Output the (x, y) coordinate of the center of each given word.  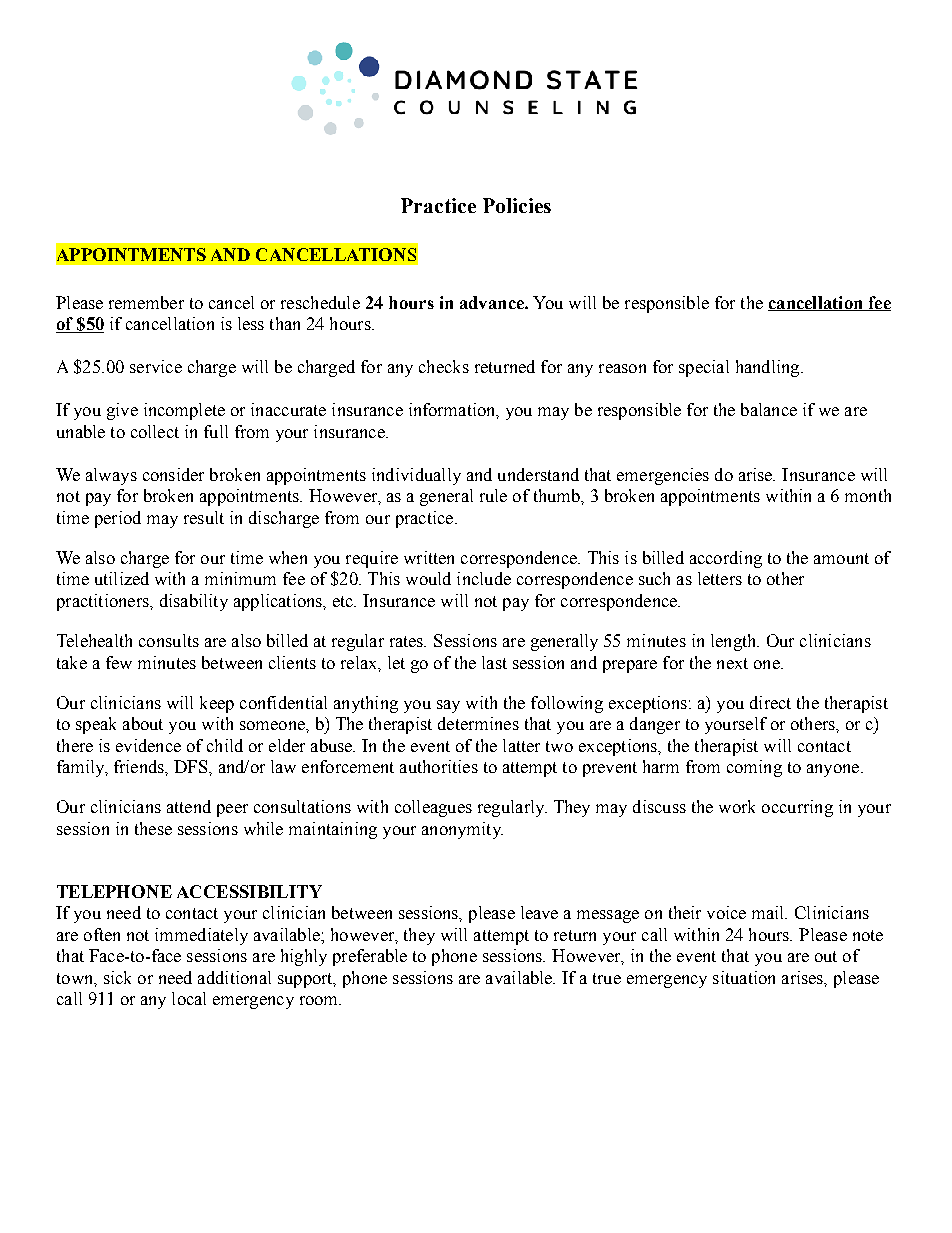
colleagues (433, 808)
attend (189, 806)
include (484, 578)
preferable (370, 957)
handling (769, 368)
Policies (517, 205)
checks (444, 366)
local (189, 998)
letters (720, 578)
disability (194, 602)
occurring (797, 808)
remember (146, 302)
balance (769, 409)
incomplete (184, 411)
